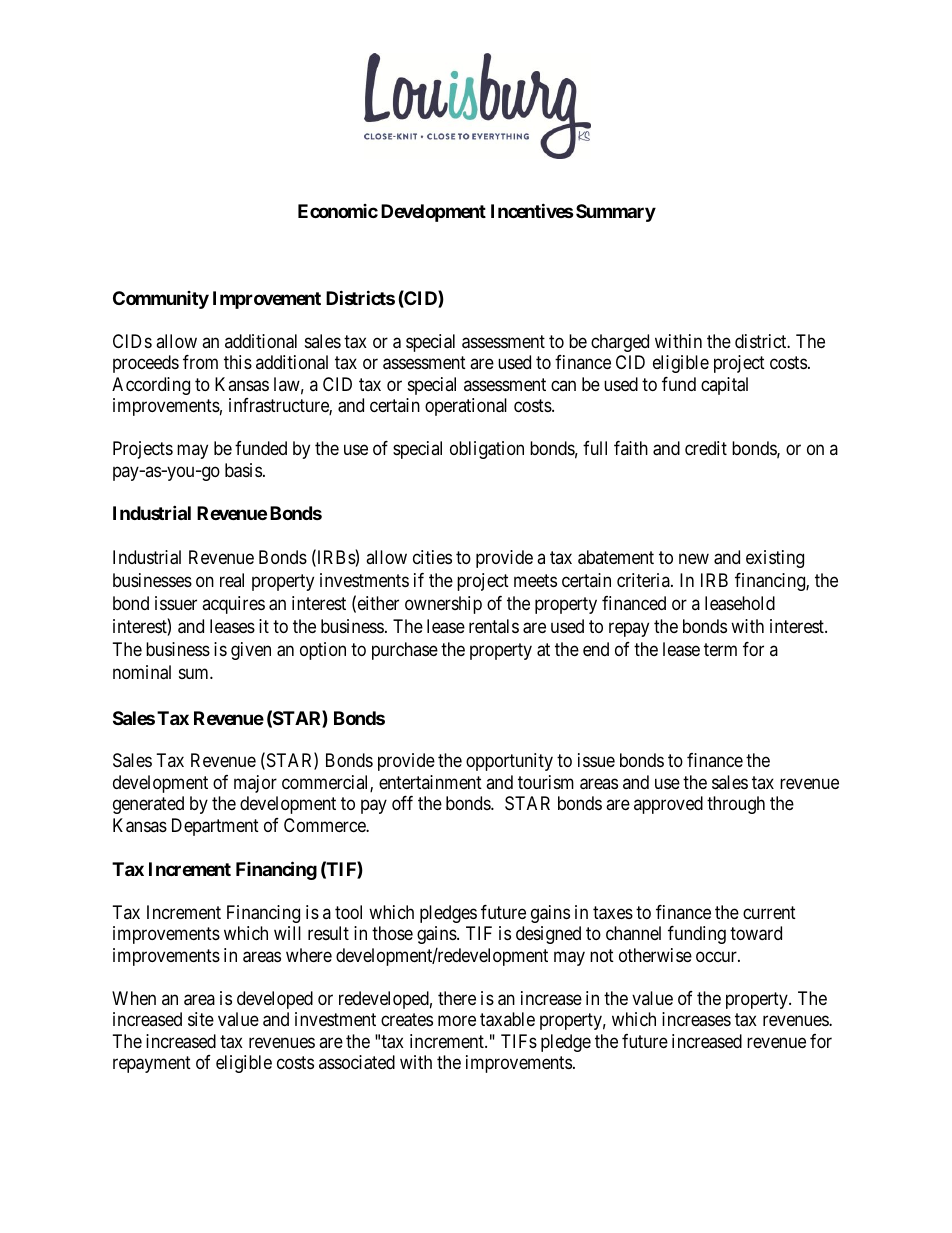 The width and height of the screenshot is (952, 1233). What do you see at coordinates (620, 343) in the screenshot?
I see `charged` at bounding box center [620, 343].
